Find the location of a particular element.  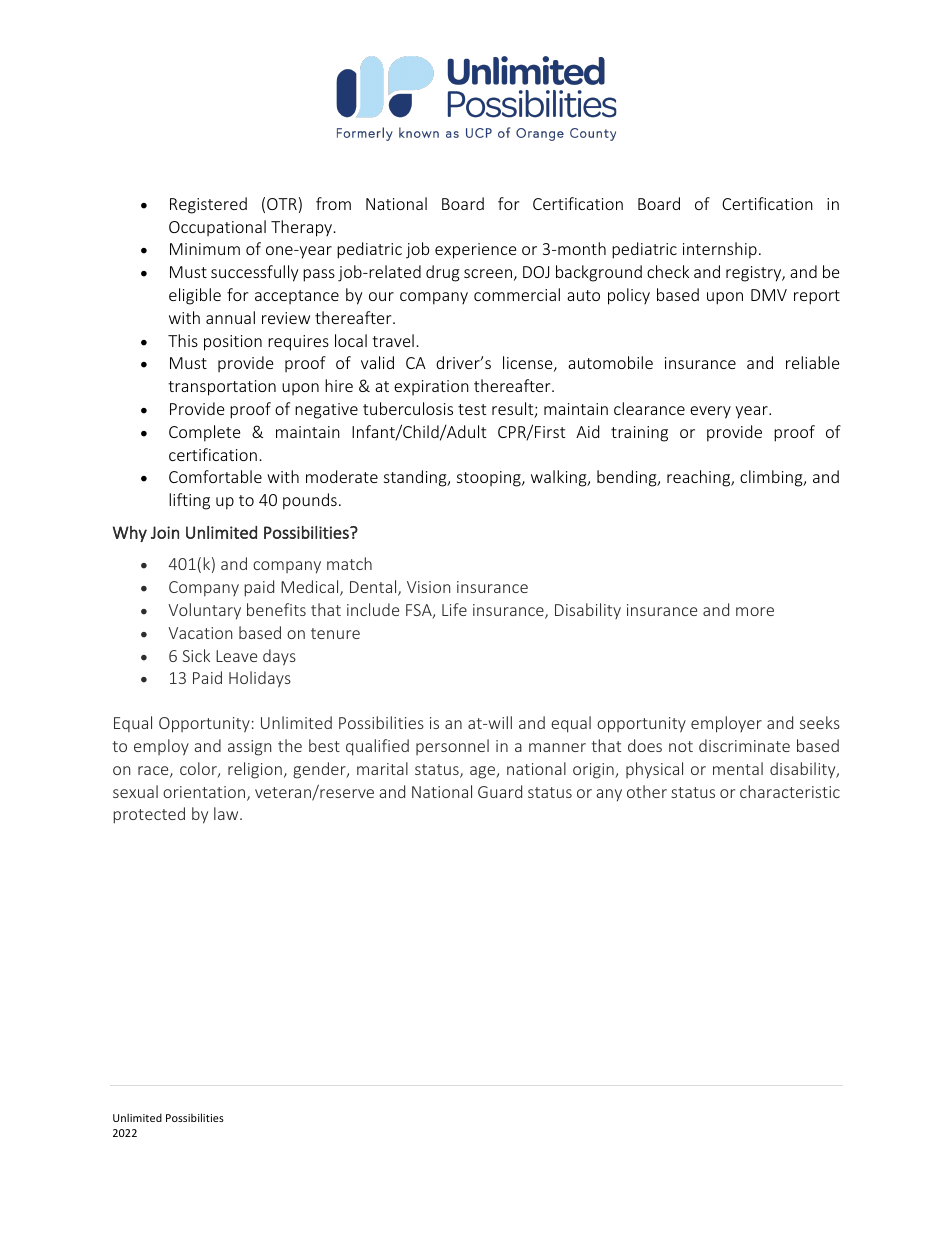

expiration is located at coordinates (431, 387).
